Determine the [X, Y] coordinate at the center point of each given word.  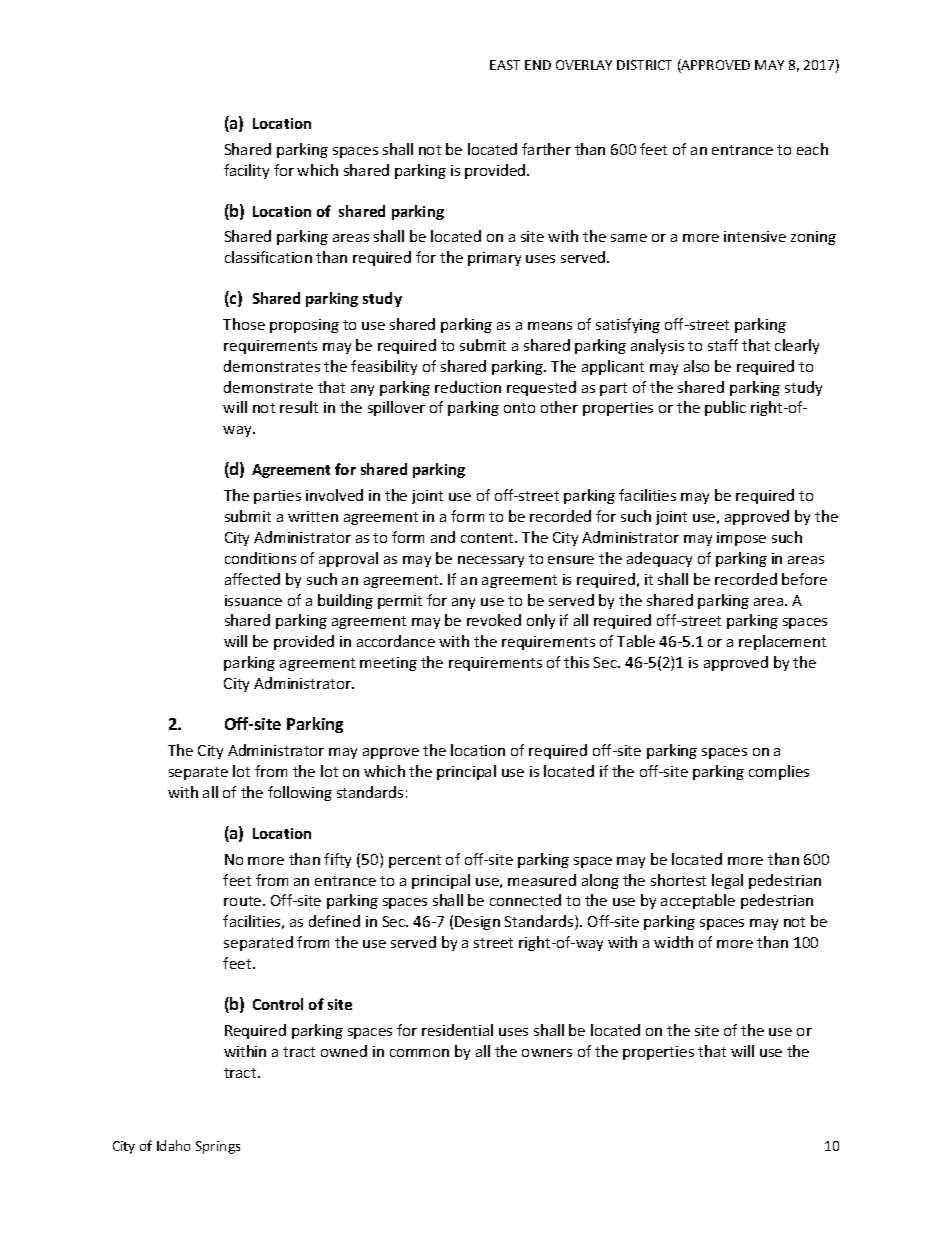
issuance [253, 600]
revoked [494, 620]
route [244, 901]
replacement [782, 642]
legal [727, 881]
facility [246, 171]
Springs [218, 1147]
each [812, 149]
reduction [468, 387]
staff [723, 345]
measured [542, 880]
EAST [505, 65]
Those [244, 324]
